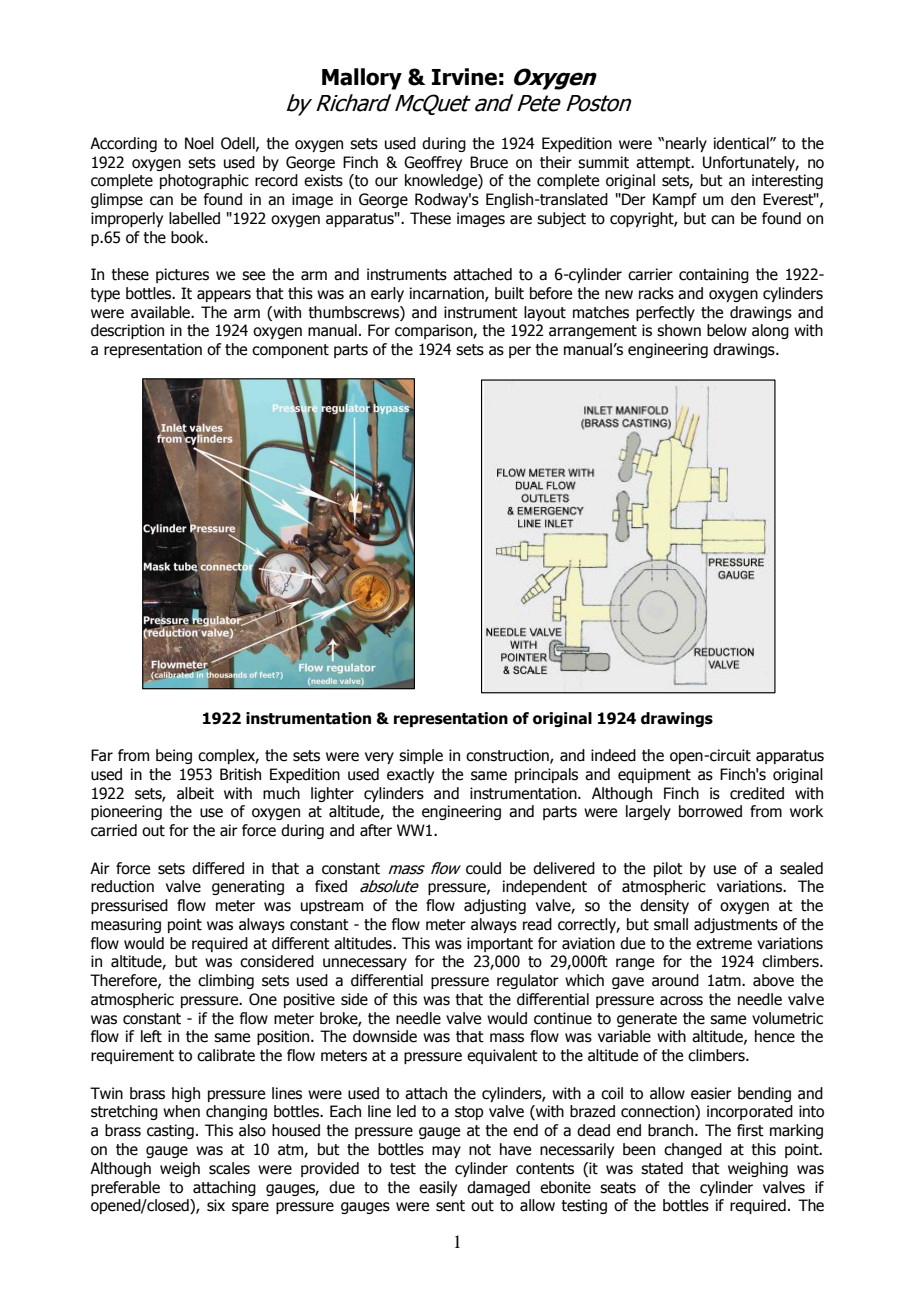 Image resolution: width=924 pixels, height=1308 pixels. What do you see at coordinates (724, 944) in the screenshot?
I see `extreme` at bounding box center [724, 944].
